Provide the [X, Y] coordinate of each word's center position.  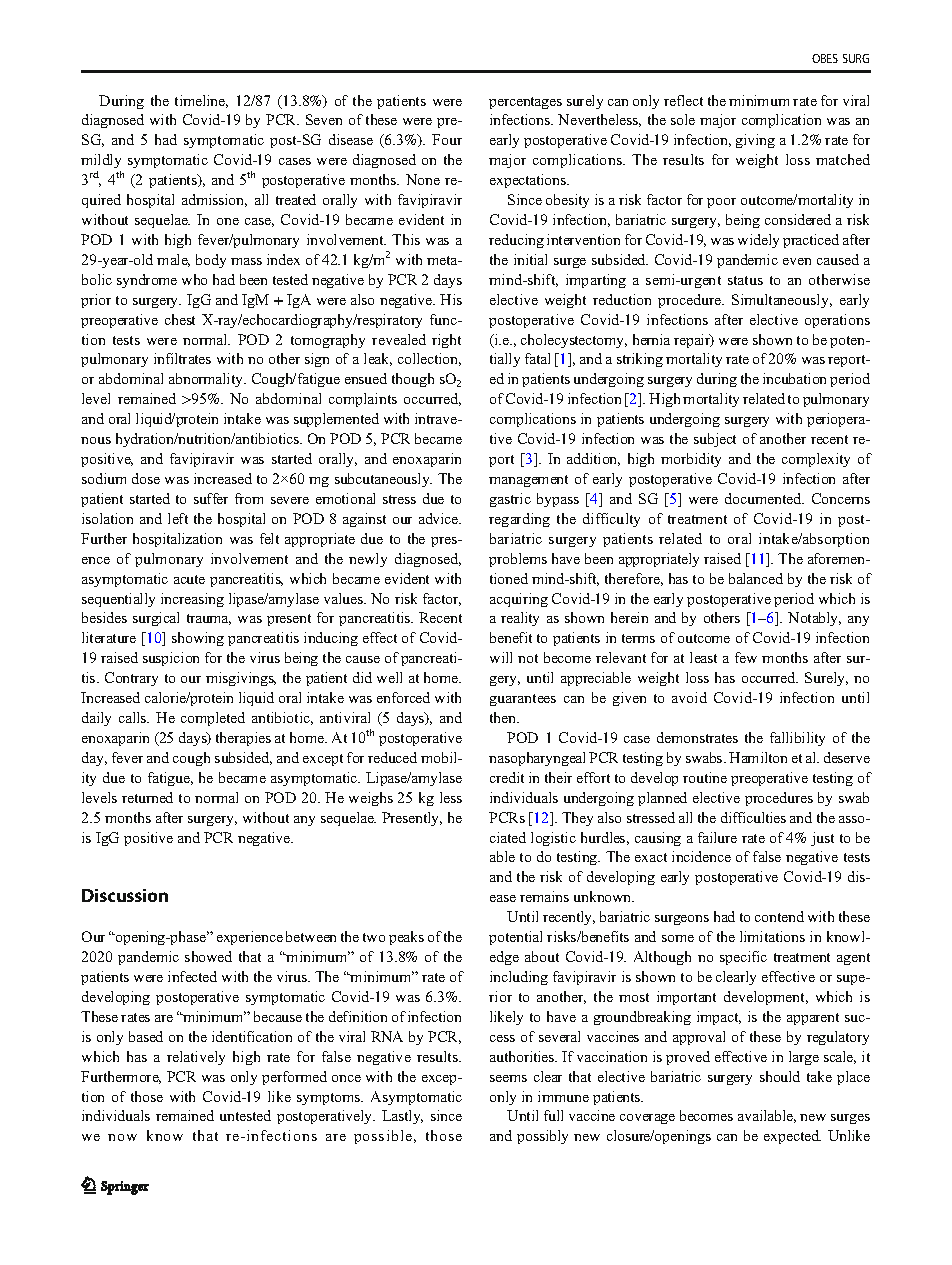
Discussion [125, 895]
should [780, 1076]
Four [447, 139]
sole [683, 119]
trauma [209, 619]
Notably [814, 619]
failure [717, 837]
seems [508, 1078]
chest [180, 319]
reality [520, 619]
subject [715, 440]
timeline [201, 101]
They [577, 819]
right [446, 341]
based [146, 1036]
